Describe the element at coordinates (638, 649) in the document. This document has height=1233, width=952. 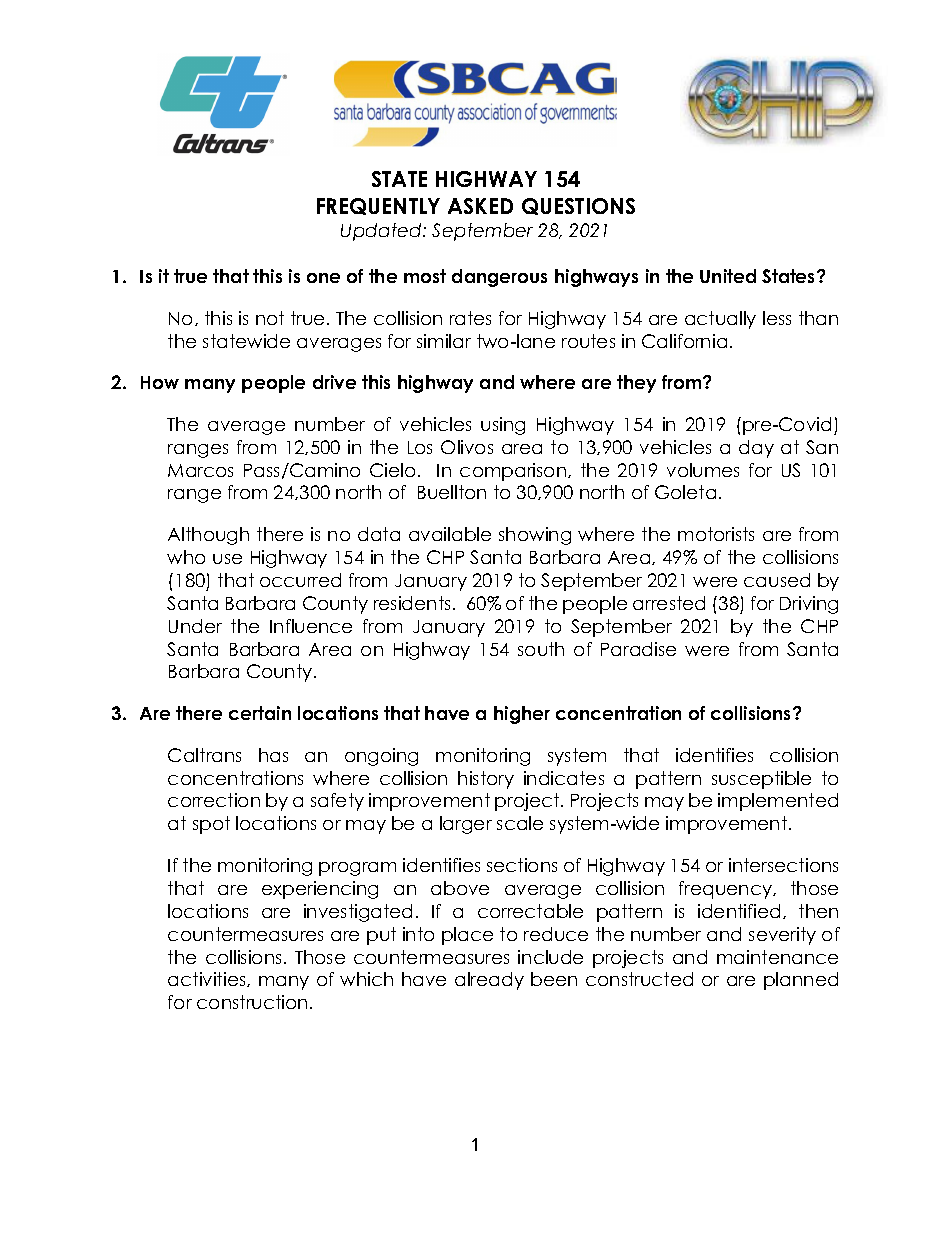
I see `Paradise` at that location.
